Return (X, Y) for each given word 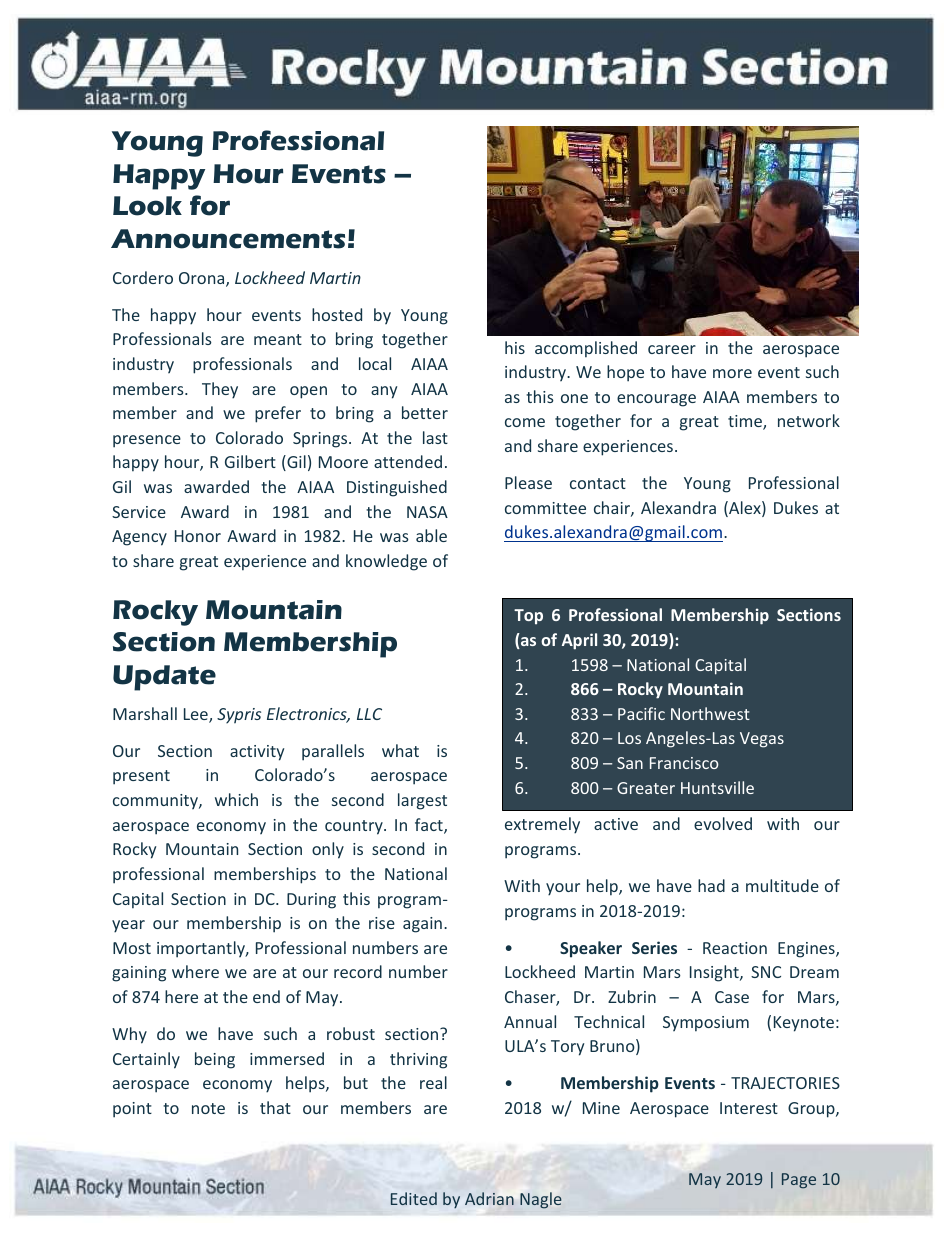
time (746, 422)
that (275, 1107)
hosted (337, 314)
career (672, 349)
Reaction (735, 948)
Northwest (710, 713)
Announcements (228, 239)
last (435, 437)
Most (132, 948)
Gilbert (250, 461)
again (422, 925)
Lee (197, 715)
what (400, 750)
